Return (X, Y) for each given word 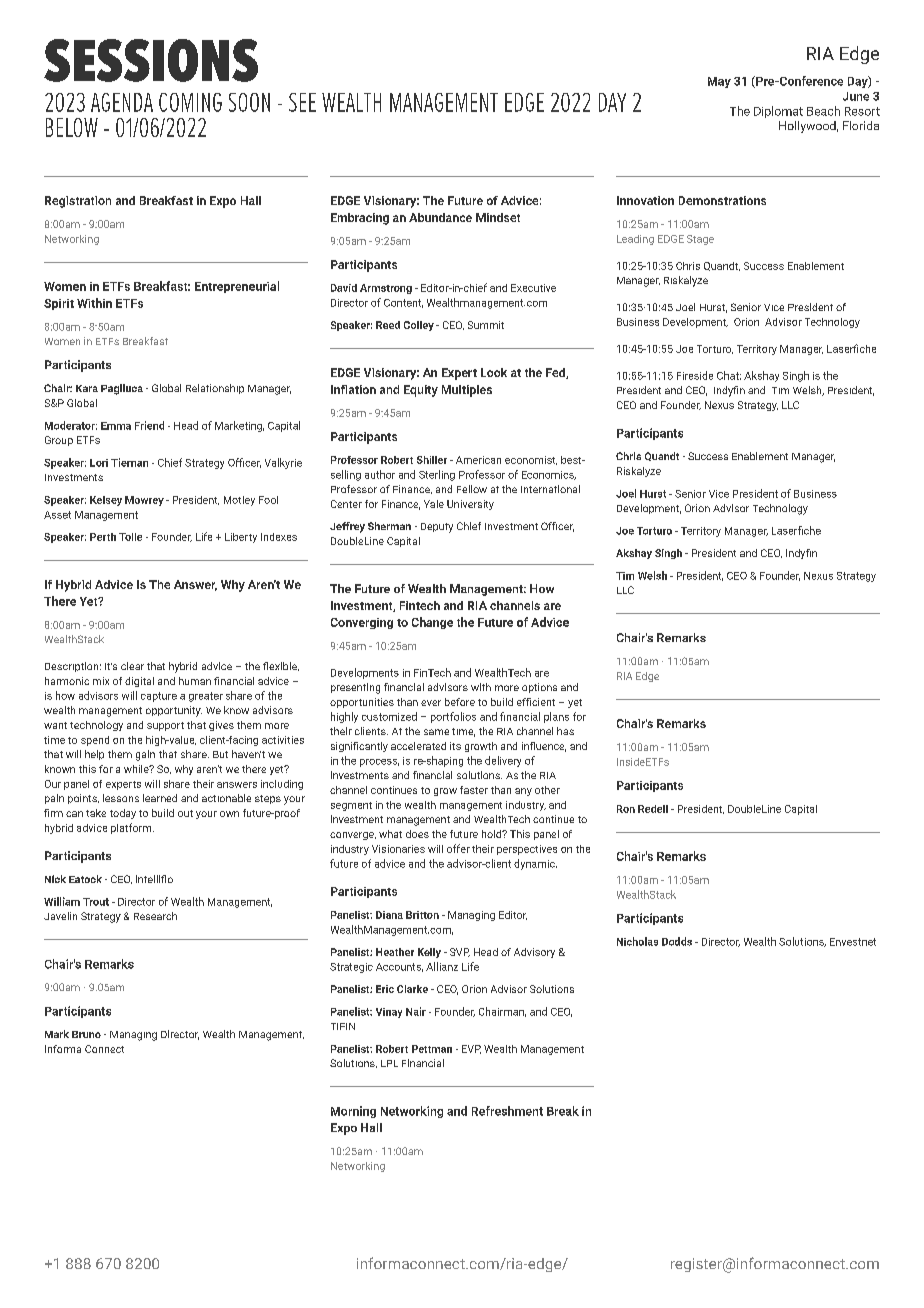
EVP (471, 1049)
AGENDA (122, 102)
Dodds (677, 941)
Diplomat (778, 112)
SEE (302, 102)
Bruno (86, 1034)
